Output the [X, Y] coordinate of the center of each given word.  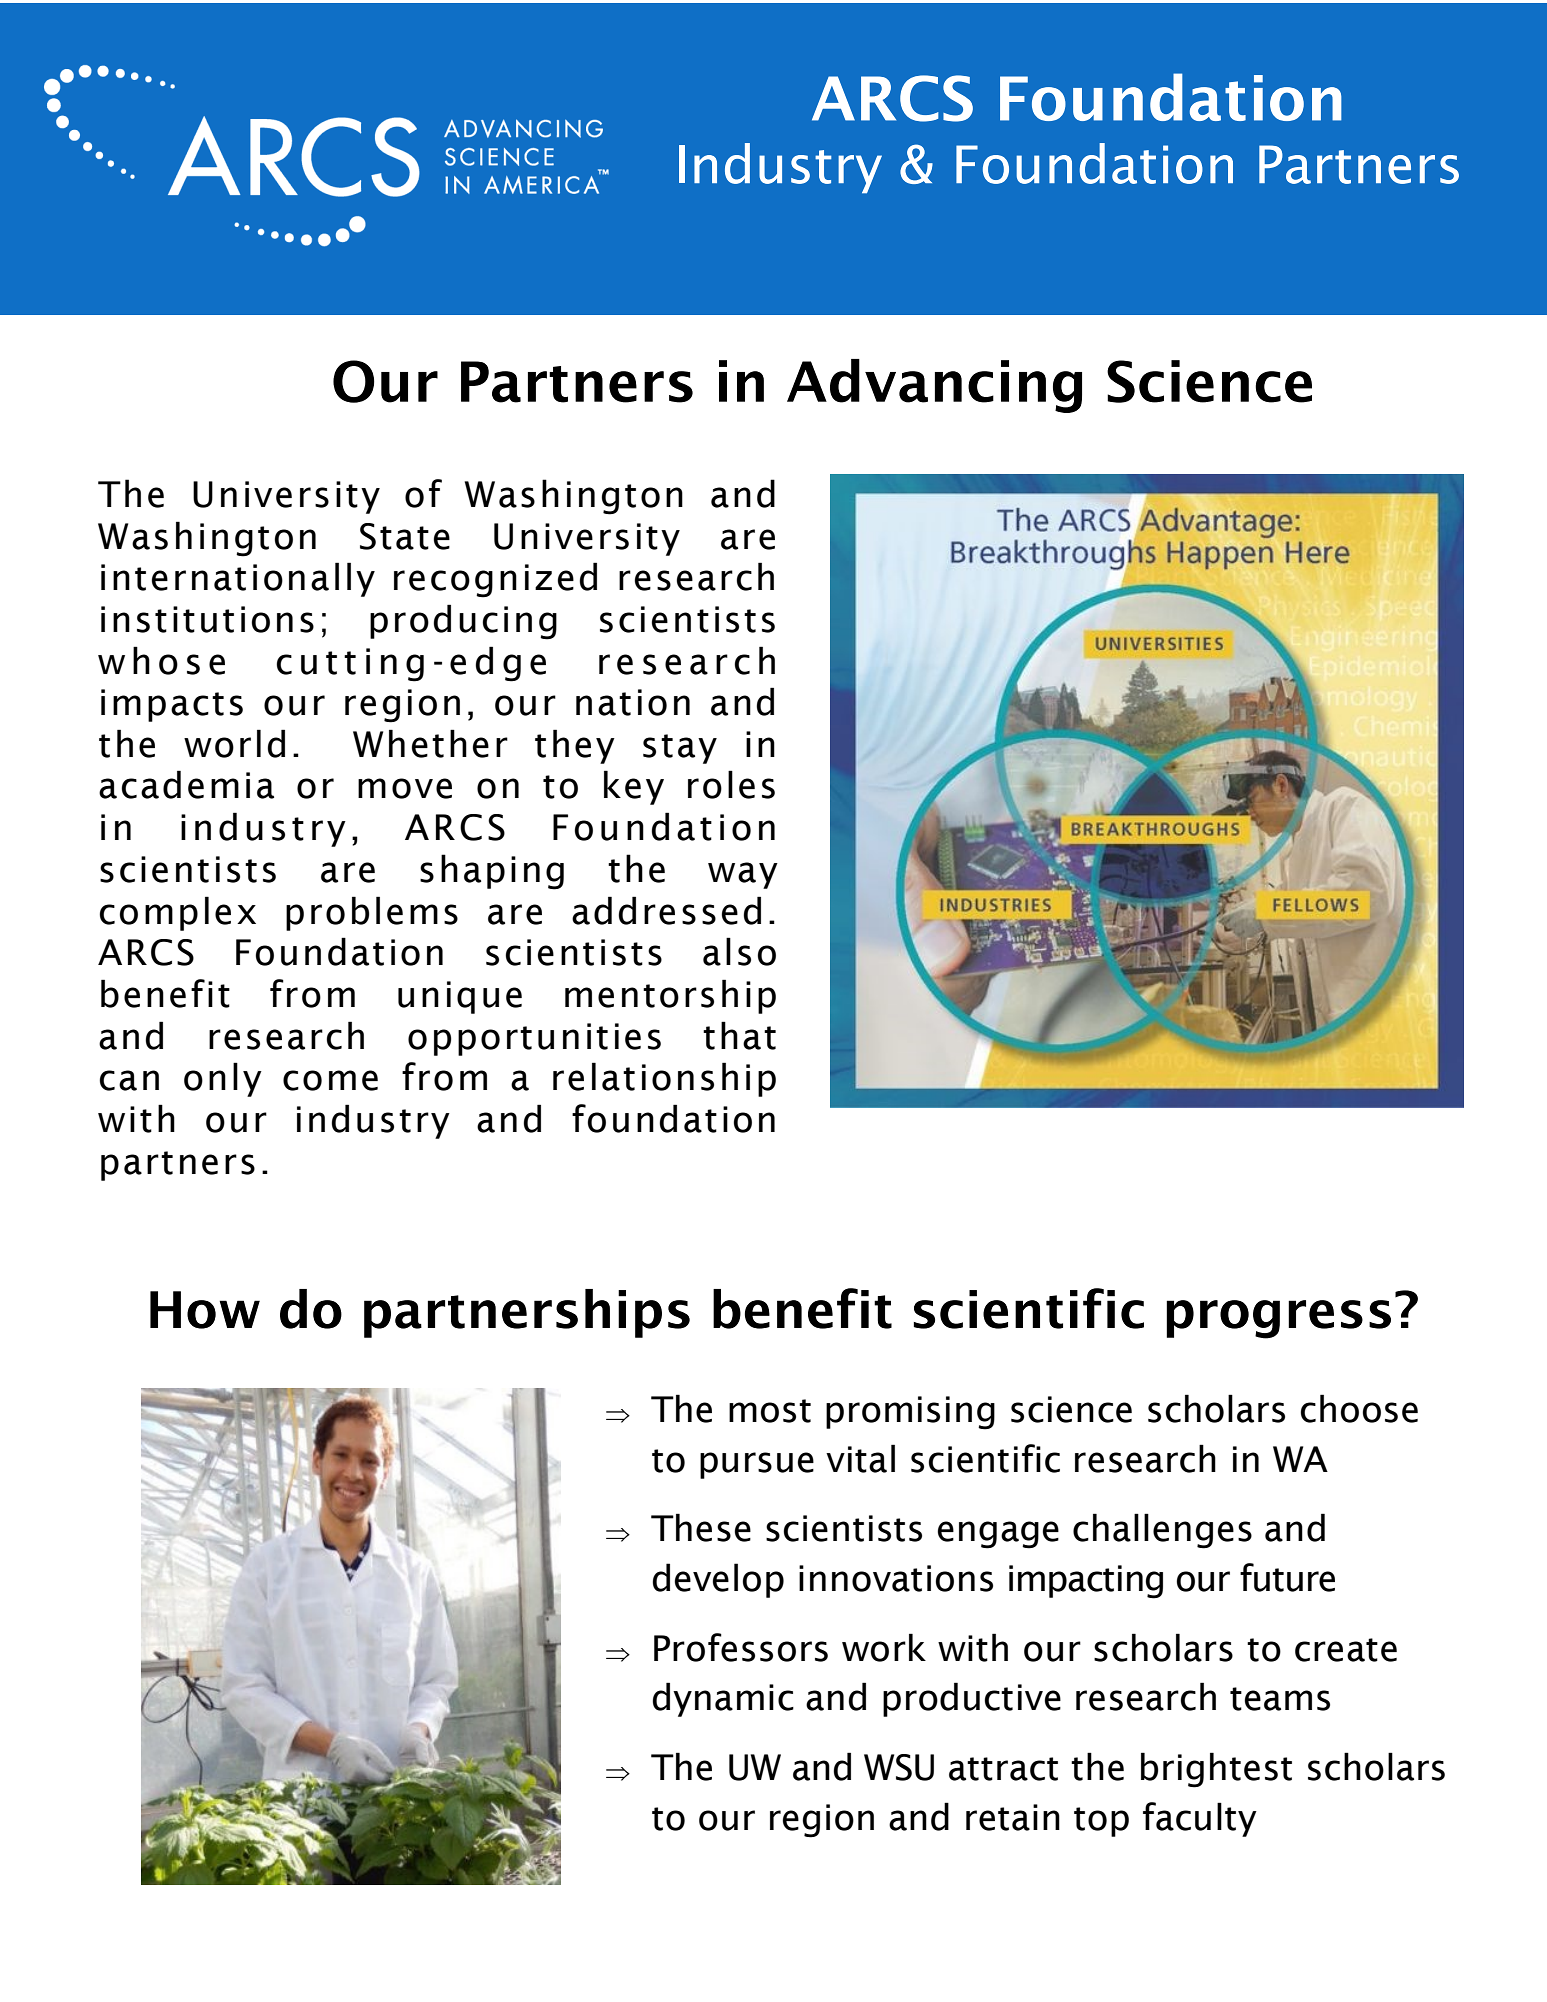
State [405, 536]
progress [1278, 1319]
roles [731, 784]
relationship [664, 1079]
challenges [1162, 1531]
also [739, 951]
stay [680, 749]
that [739, 1035]
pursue [757, 1465]
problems [372, 913]
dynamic [723, 1699]
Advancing [934, 386]
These [701, 1527]
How [205, 1310]
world [234, 743]
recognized [495, 580]
